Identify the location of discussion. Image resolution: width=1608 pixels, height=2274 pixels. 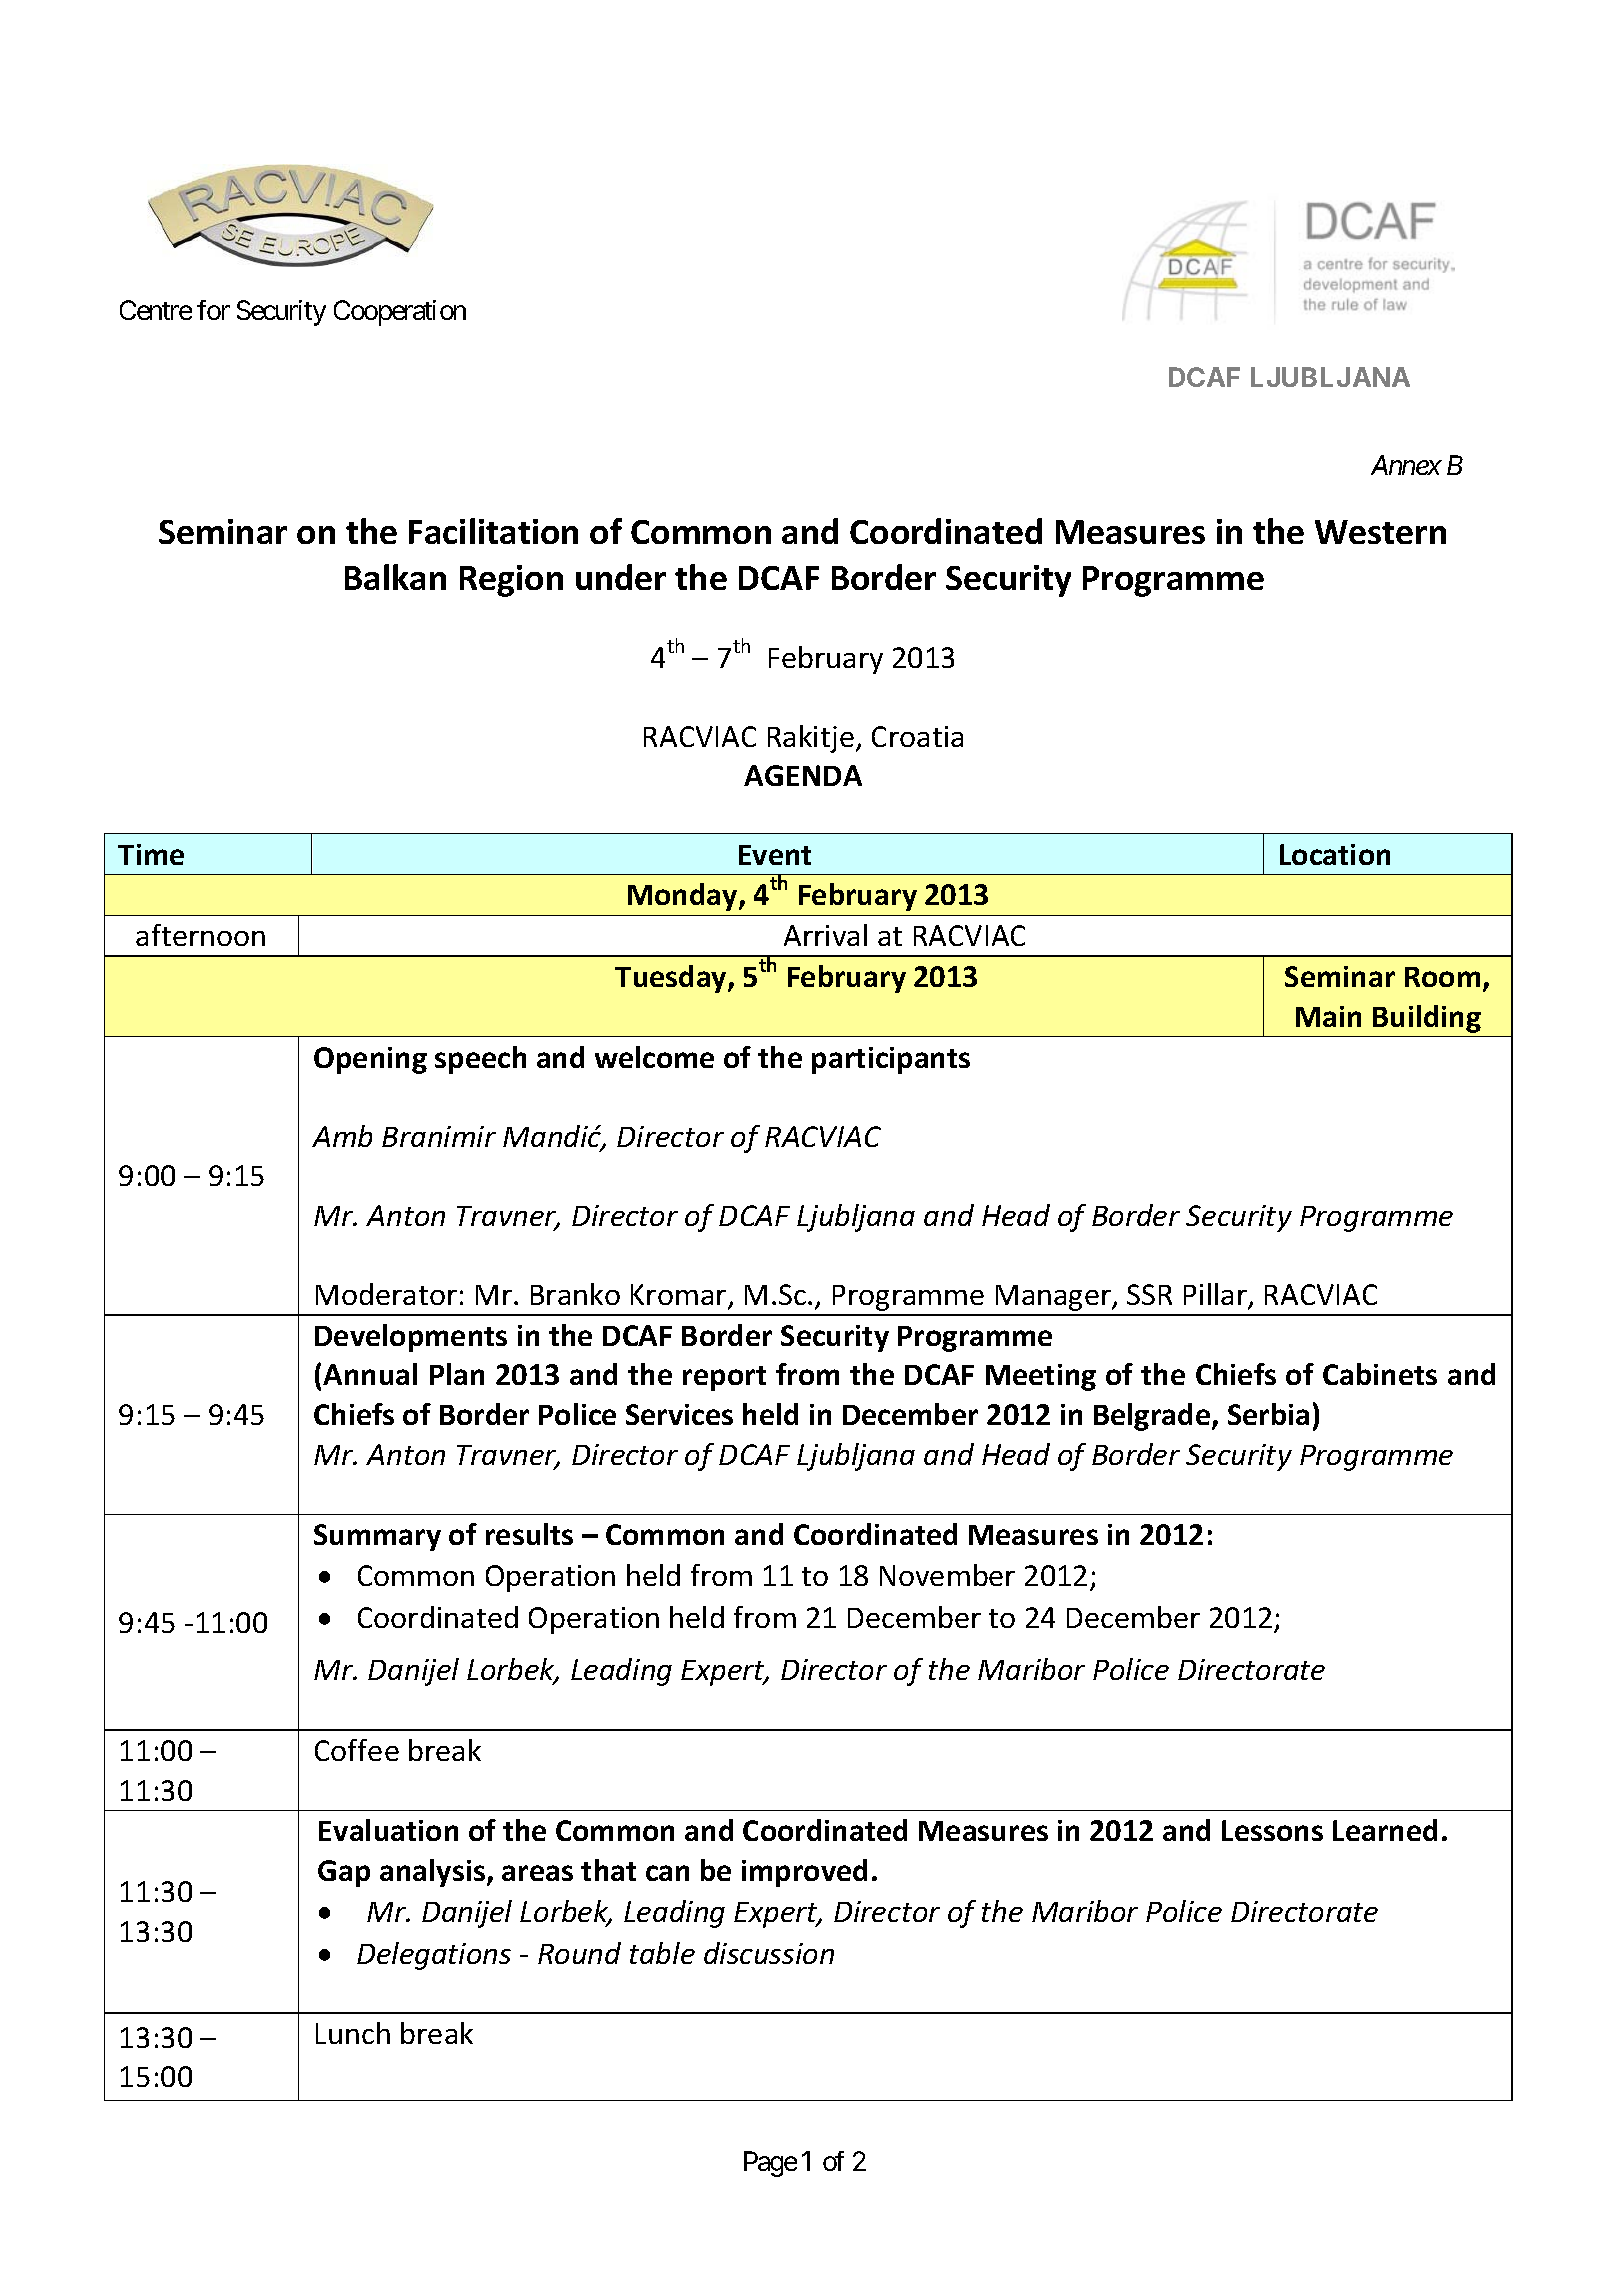
(769, 1953).
